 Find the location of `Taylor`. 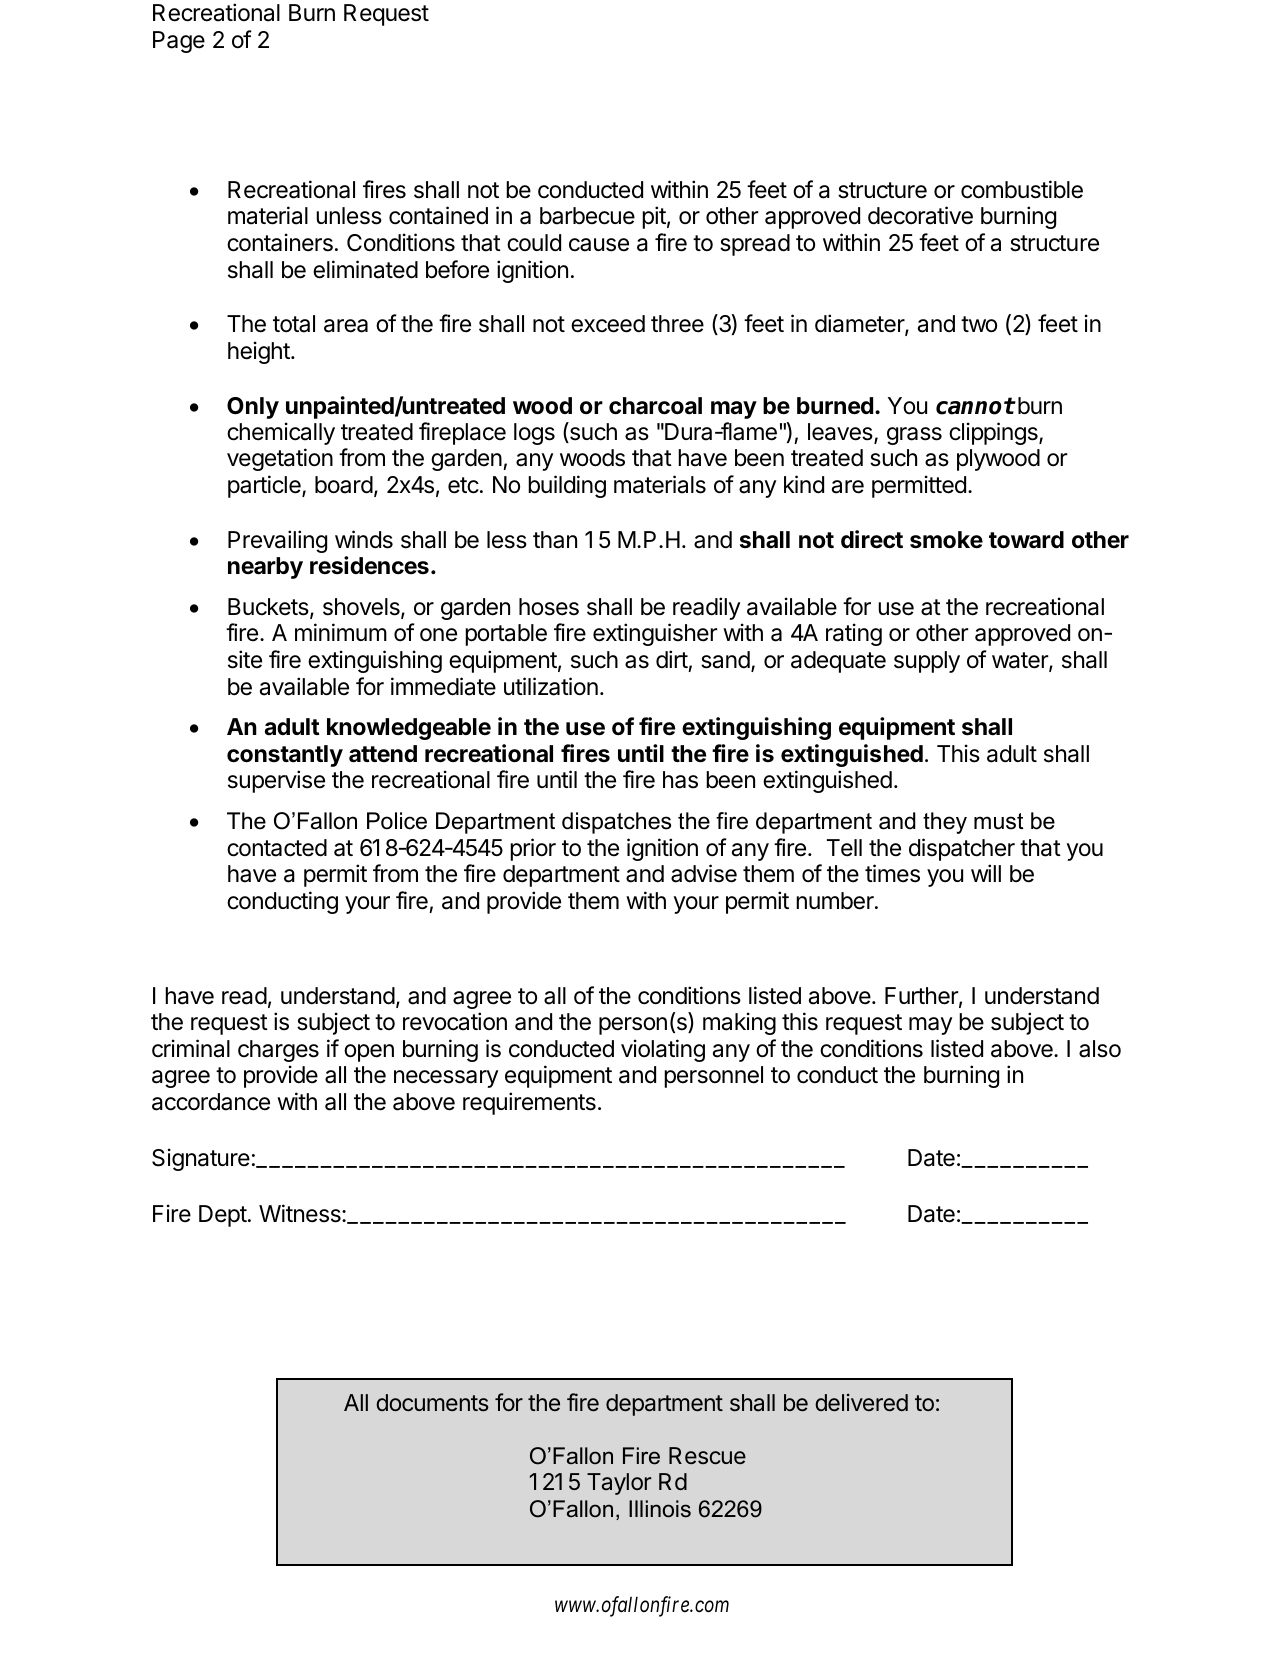

Taylor is located at coordinates (619, 1484).
